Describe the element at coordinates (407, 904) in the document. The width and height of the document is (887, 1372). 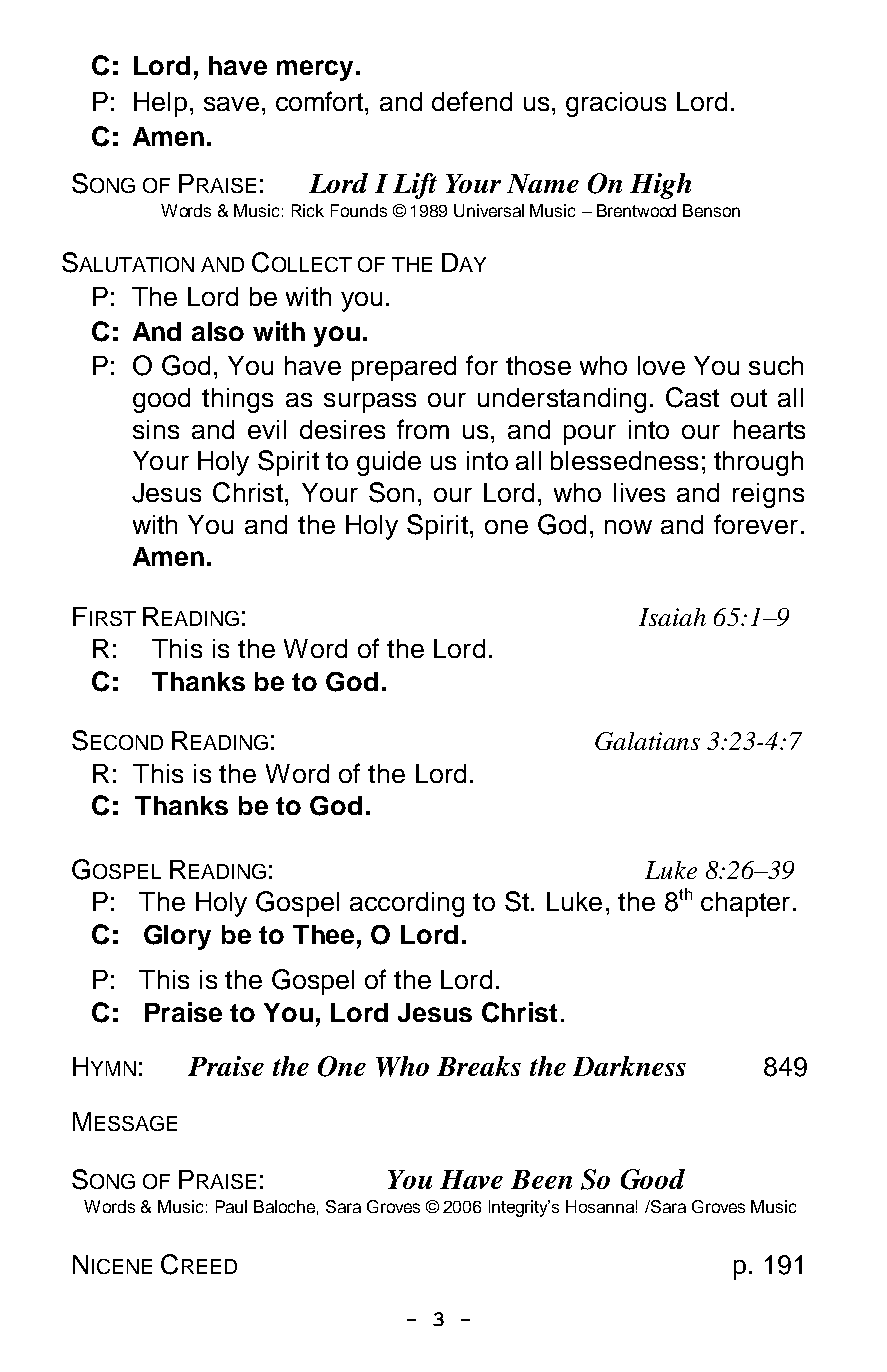
I see `according` at that location.
